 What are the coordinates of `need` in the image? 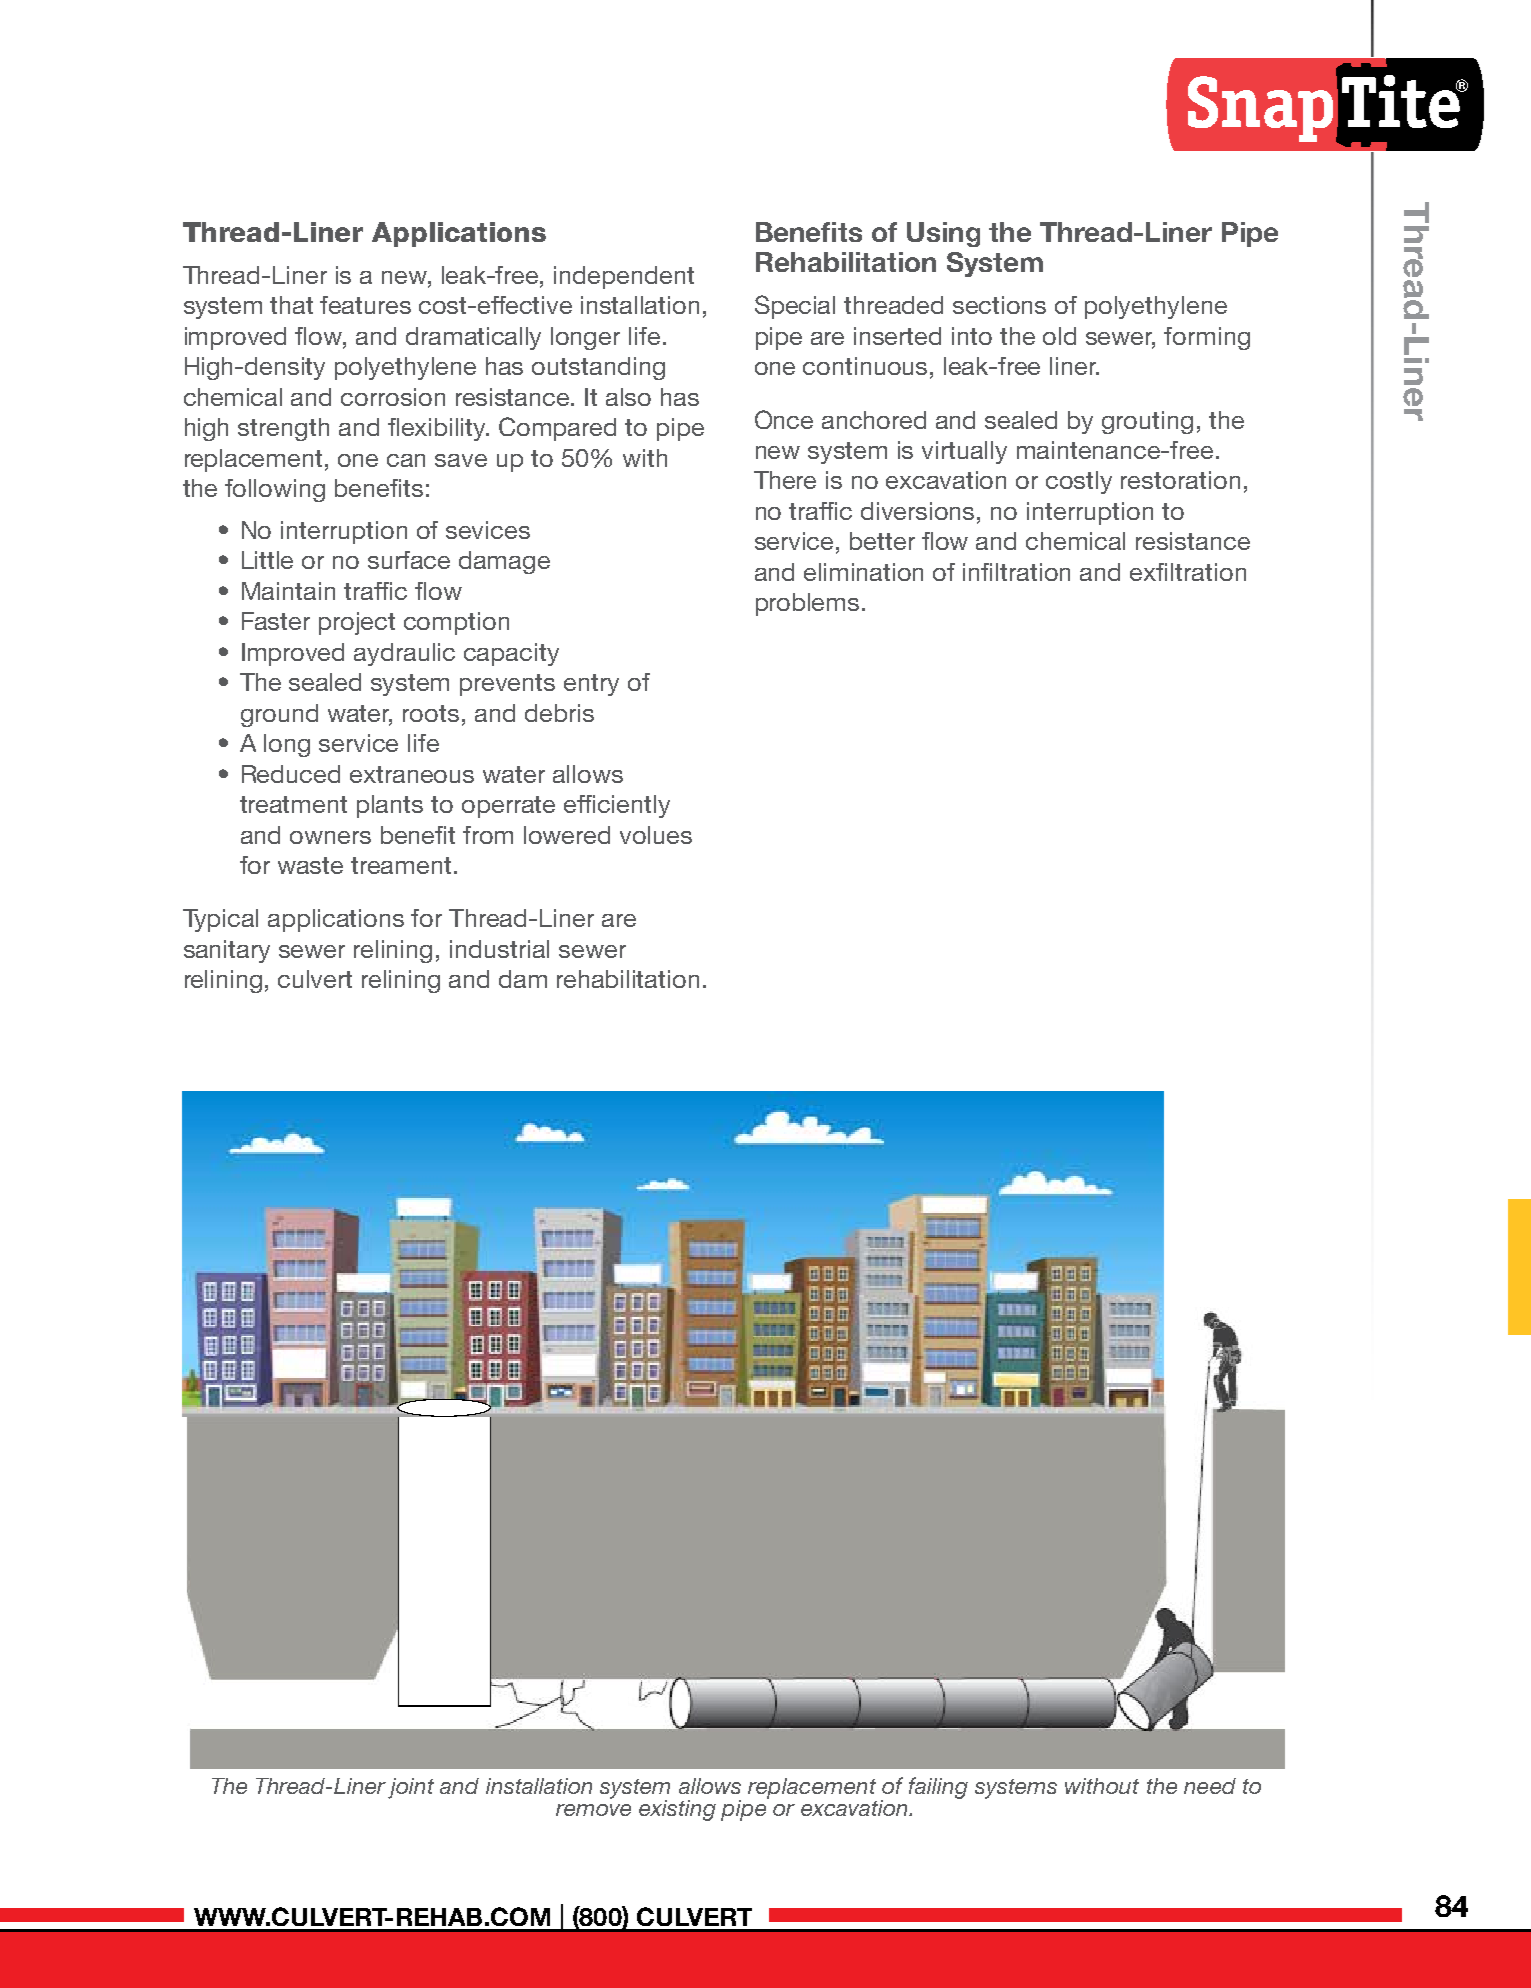 It's located at (1210, 1786).
